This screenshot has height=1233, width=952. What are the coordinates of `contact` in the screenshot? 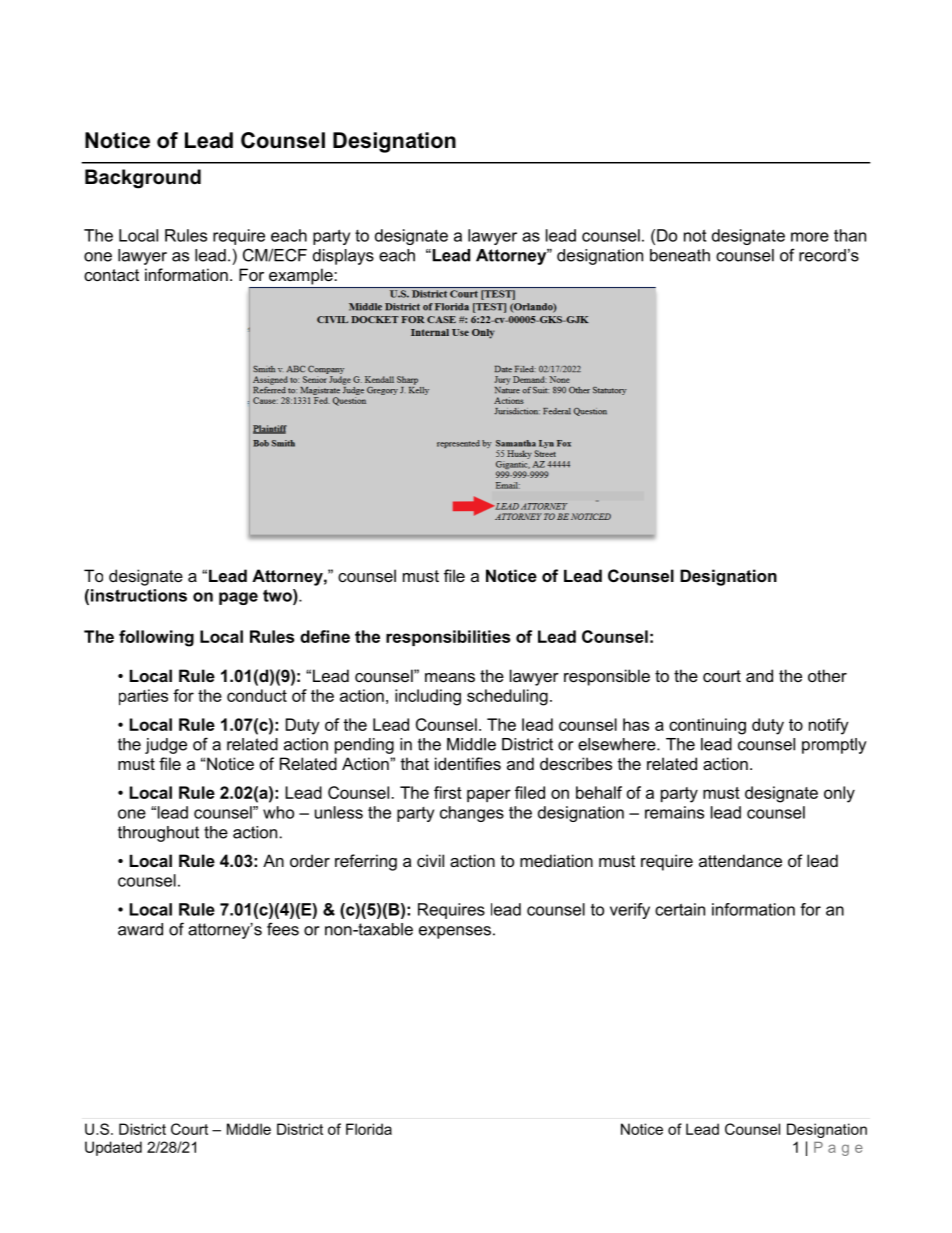 It's located at (111, 275).
